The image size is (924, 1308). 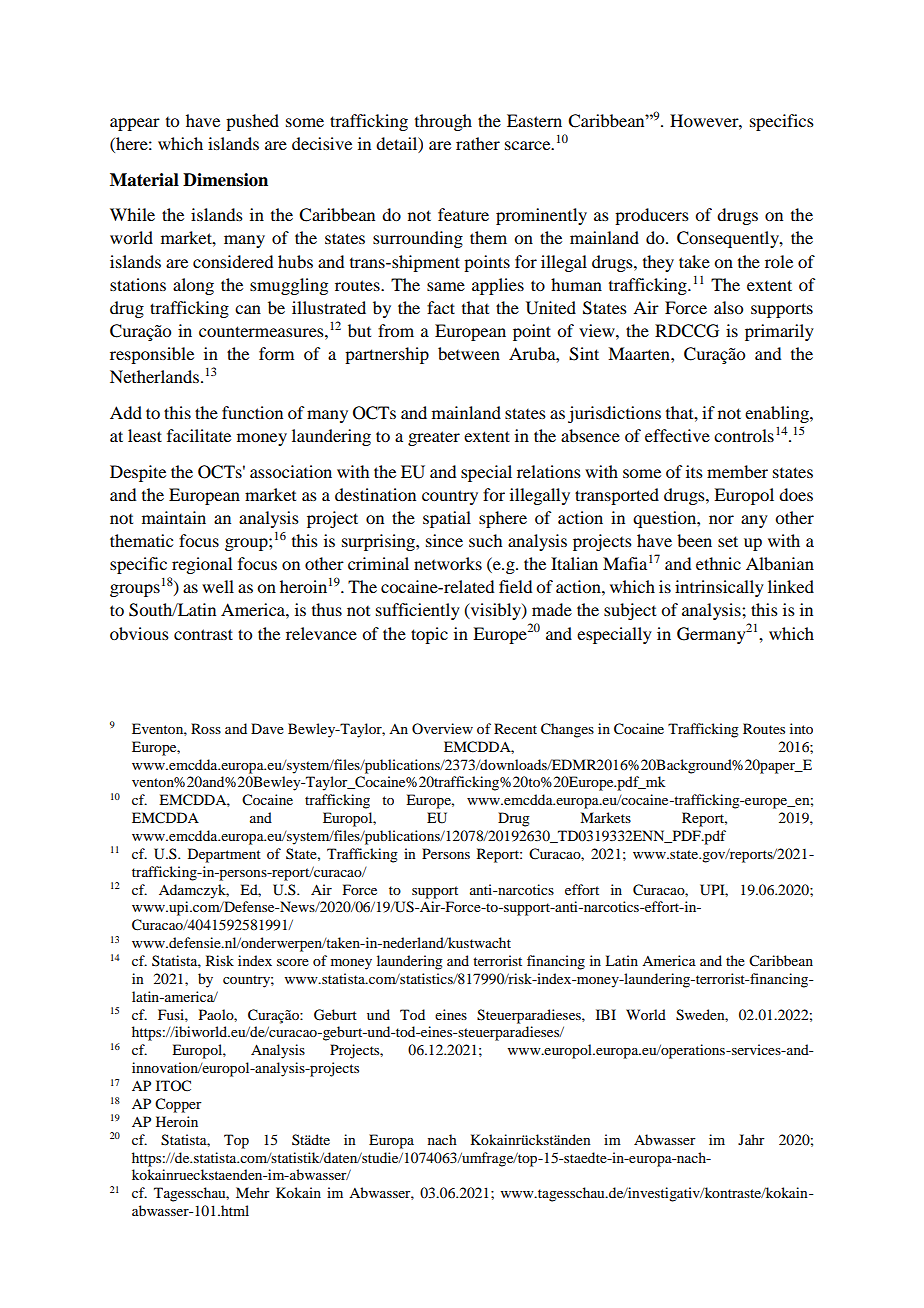 I want to click on spatial, so click(x=447, y=519).
